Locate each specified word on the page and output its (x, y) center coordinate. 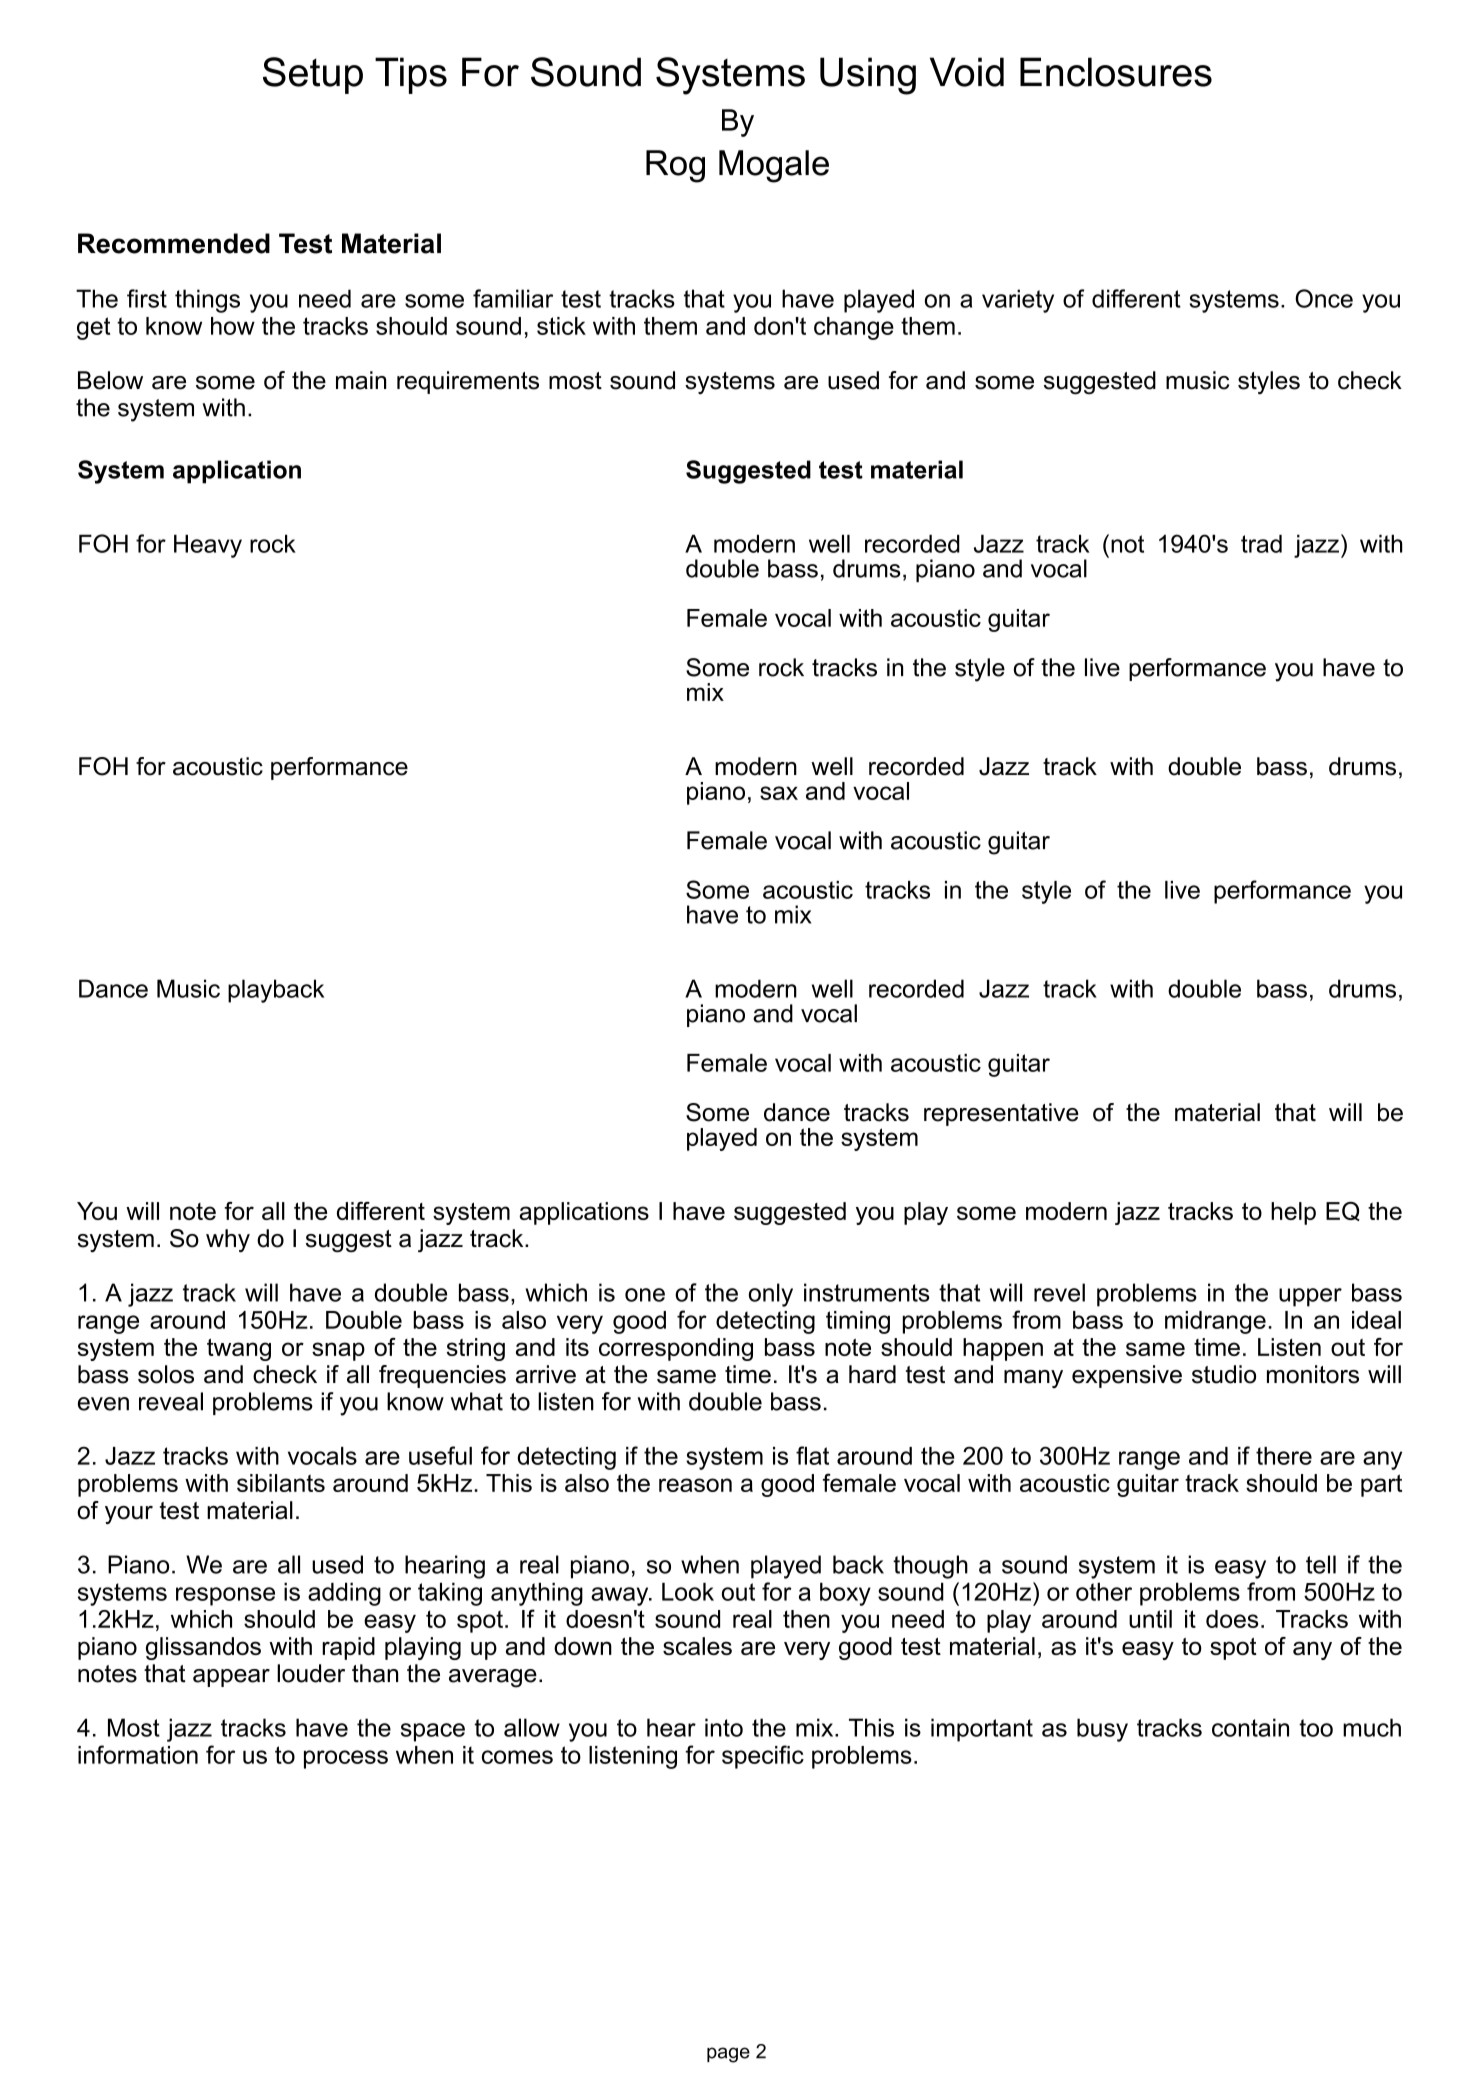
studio (1224, 1374)
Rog (675, 166)
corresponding (676, 1349)
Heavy (208, 546)
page (728, 2055)
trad (1261, 543)
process (346, 1759)
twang (239, 1349)
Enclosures (1116, 72)
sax (779, 793)
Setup (313, 75)
